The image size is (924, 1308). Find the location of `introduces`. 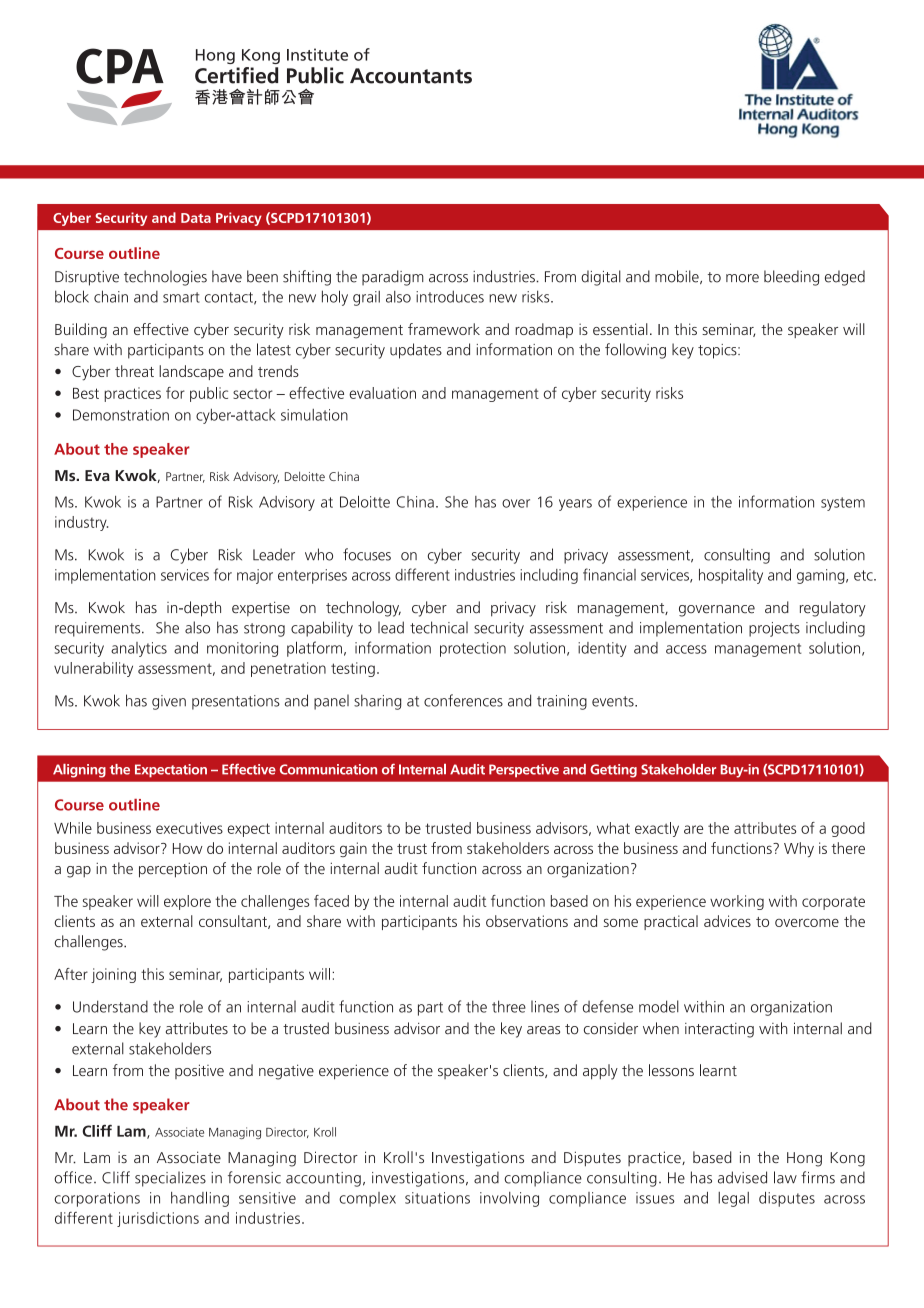

introduces is located at coordinates (450, 296).
